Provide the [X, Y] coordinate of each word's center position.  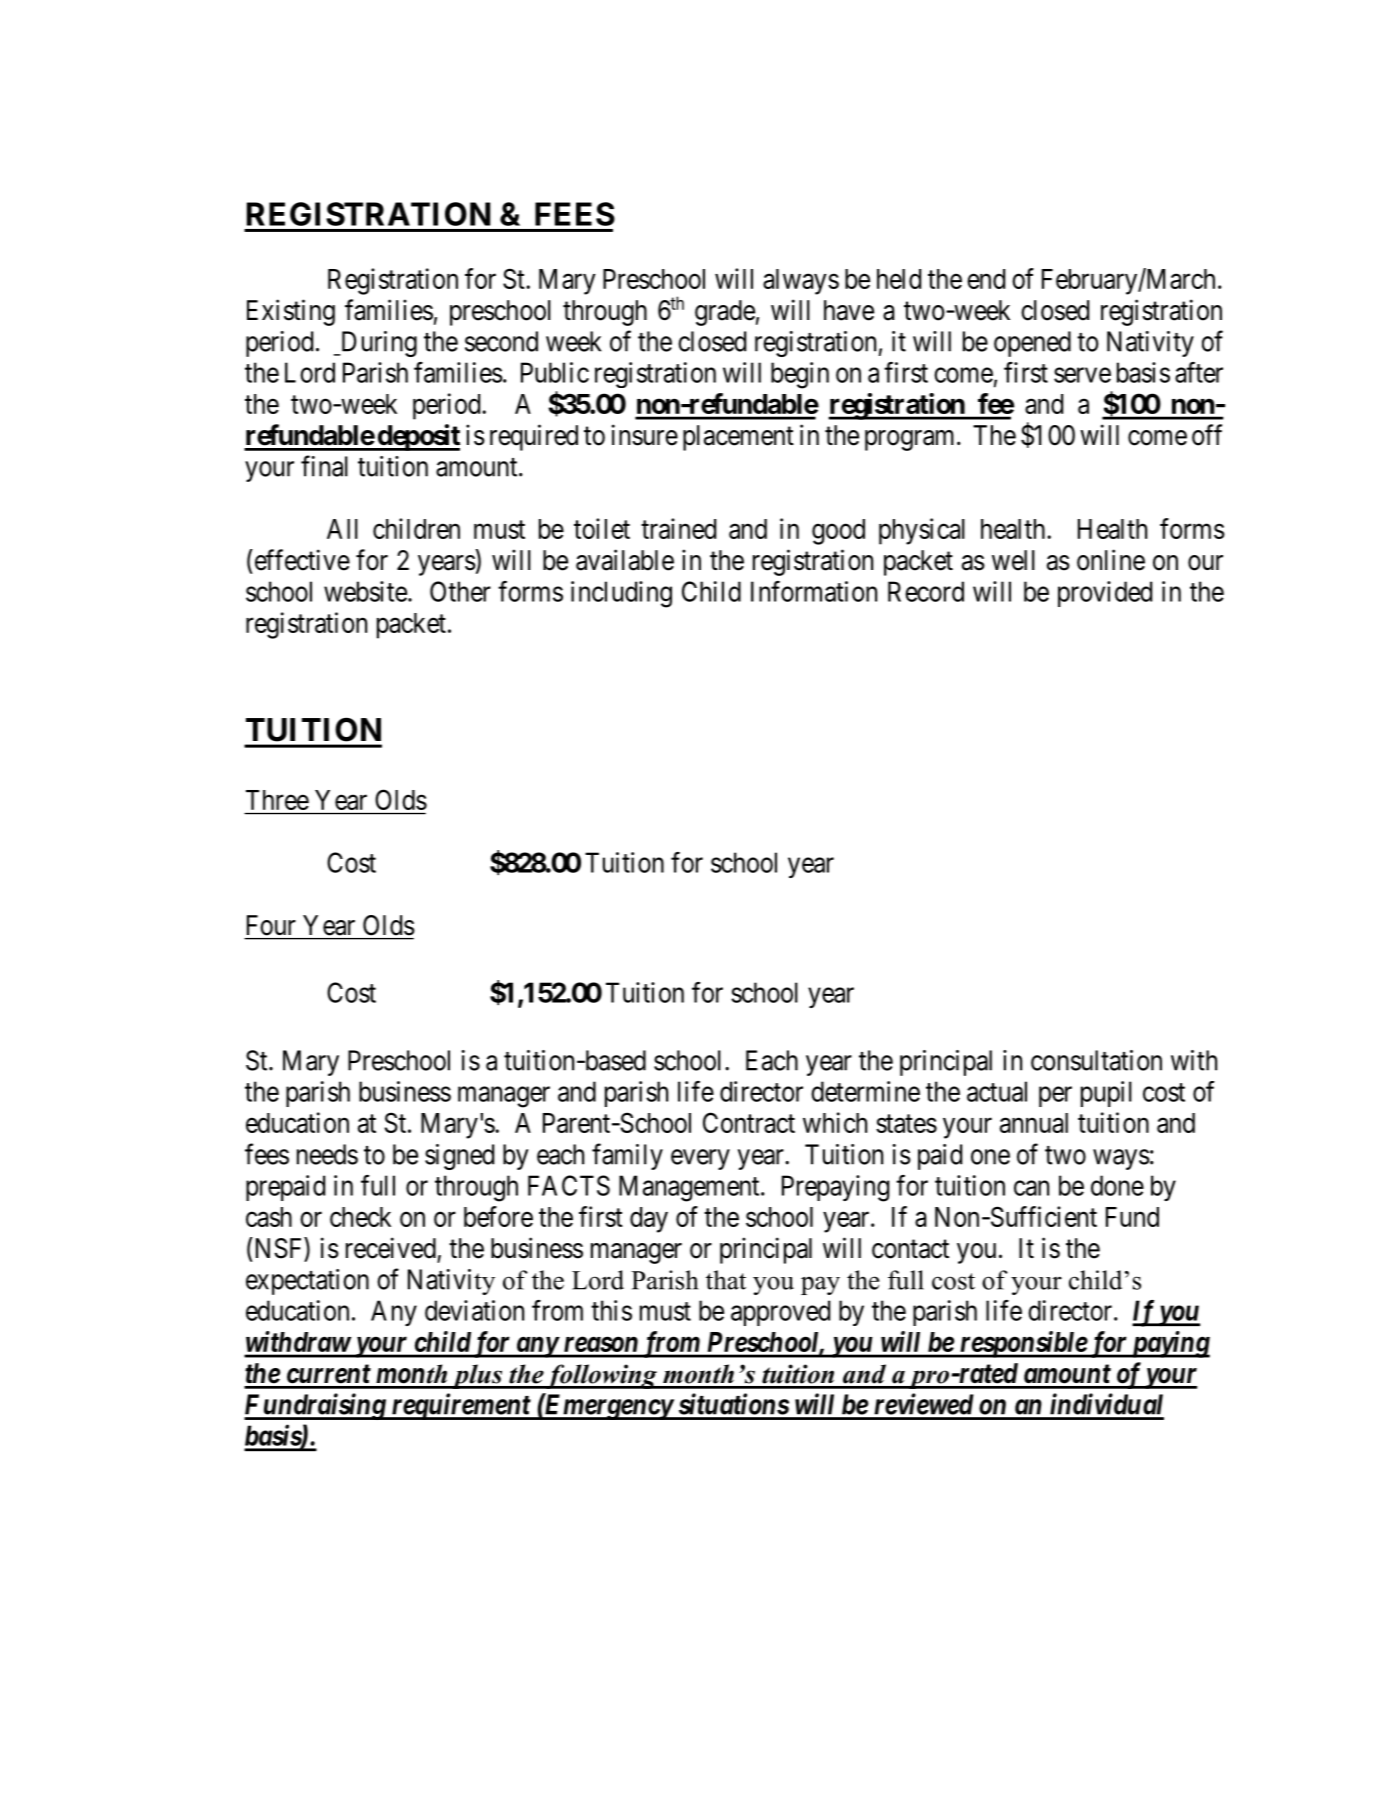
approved [780, 1313]
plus [477, 1376]
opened [1032, 344]
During [377, 344]
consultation [1096, 1060]
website [365, 591]
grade [725, 313]
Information [814, 591]
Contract [749, 1122]
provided [1105, 594]
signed [459, 1157]
